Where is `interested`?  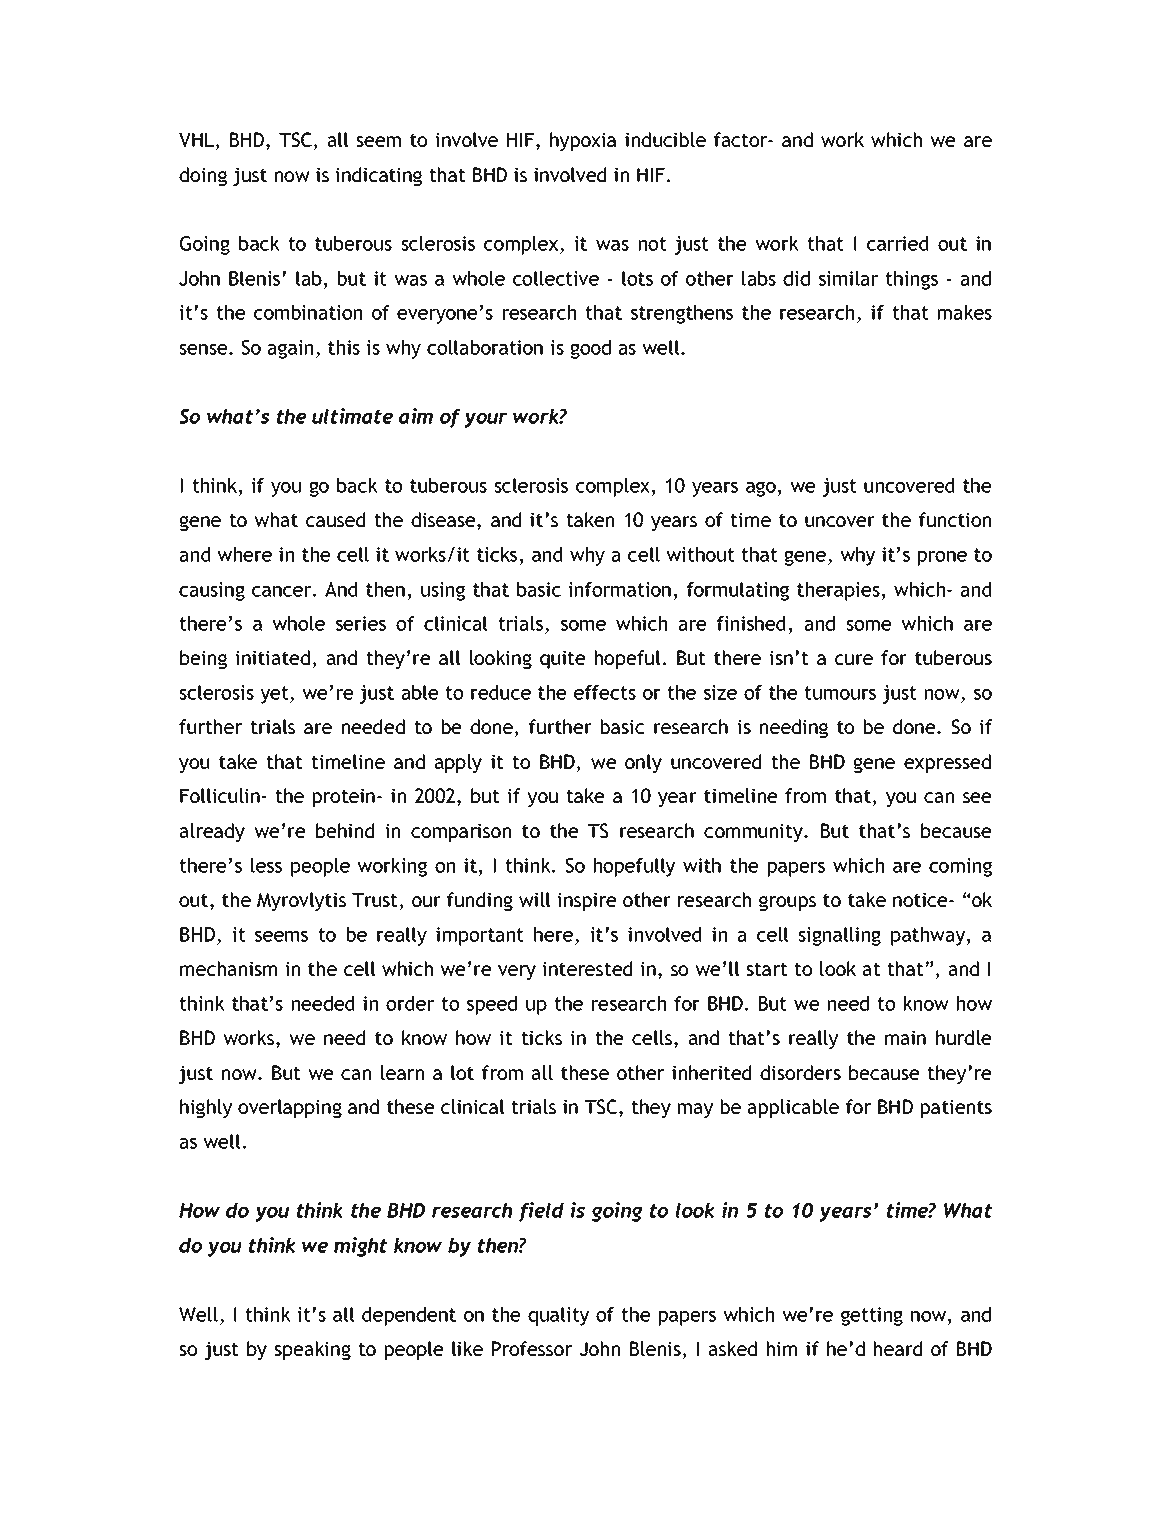
interested is located at coordinates (587, 968).
